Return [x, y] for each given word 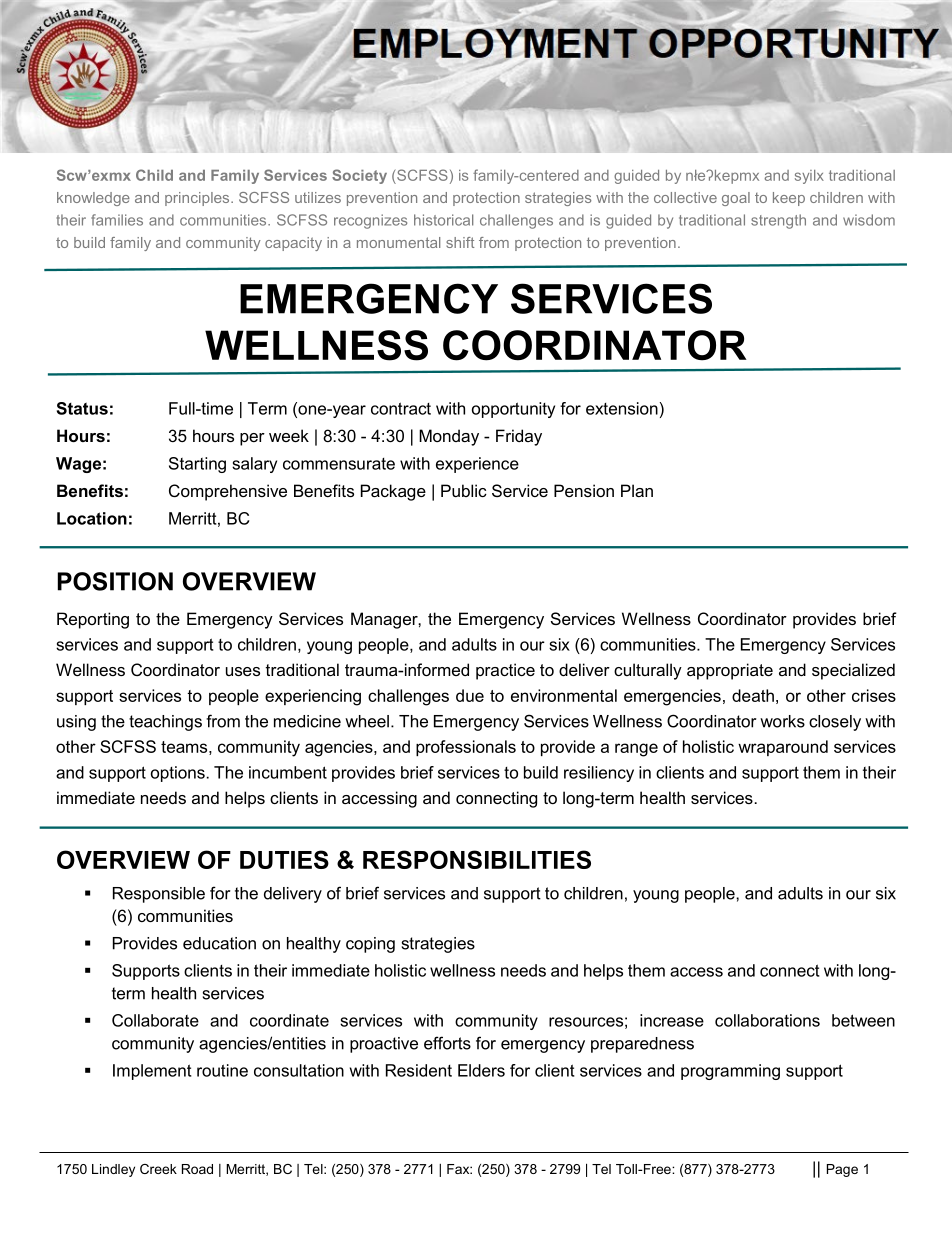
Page [842, 1170]
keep [789, 199]
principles [198, 199]
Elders [481, 1070]
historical [443, 220]
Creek [158, 1169]
